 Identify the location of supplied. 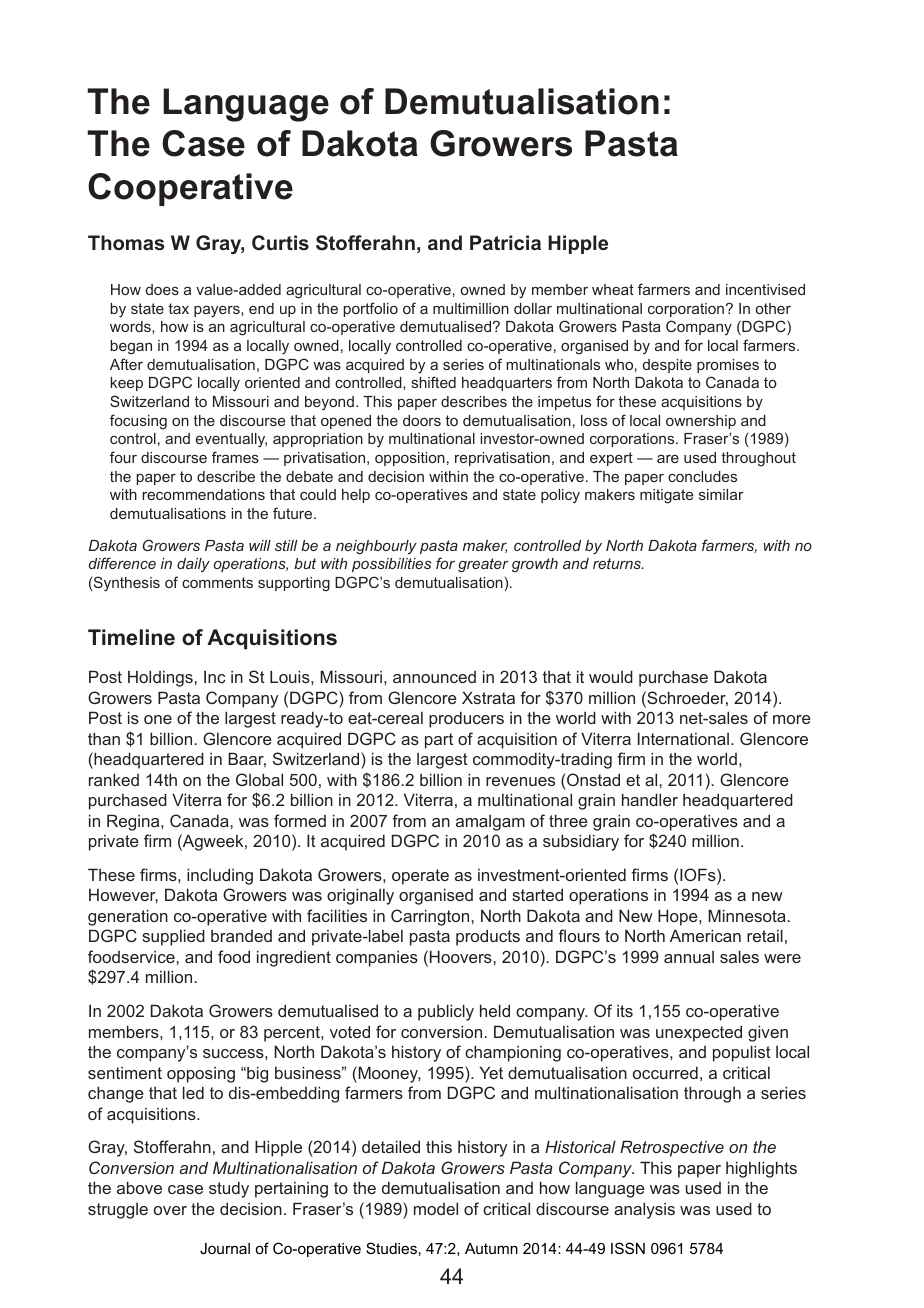
(173, 937).
